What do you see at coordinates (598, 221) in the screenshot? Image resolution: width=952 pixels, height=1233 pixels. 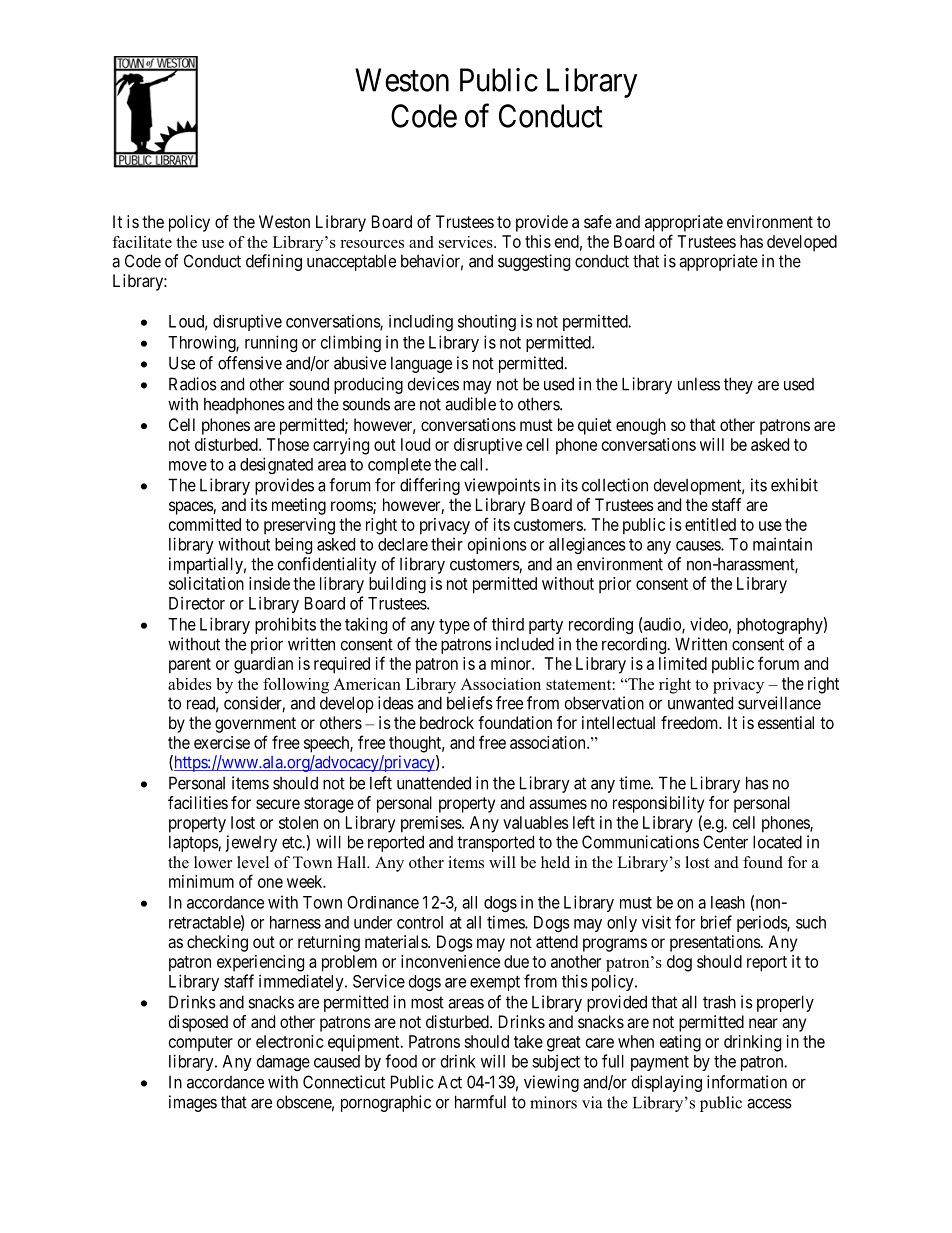 I see `safe` at bounding box center [598, 221].
